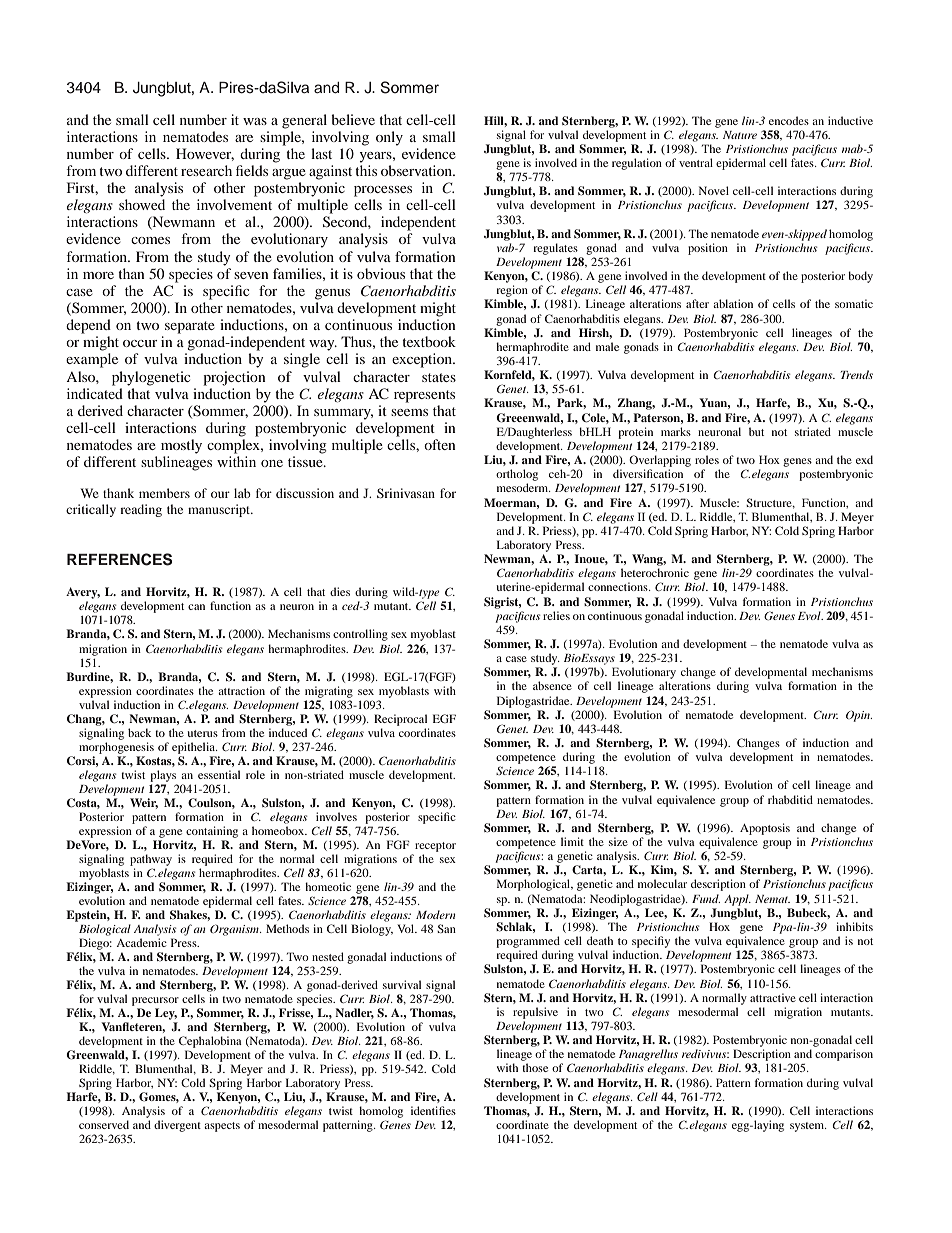  What do you see at coordinates (765, 829) in the page?
I see `Apoptosis` at bounding box center [765, 829].
